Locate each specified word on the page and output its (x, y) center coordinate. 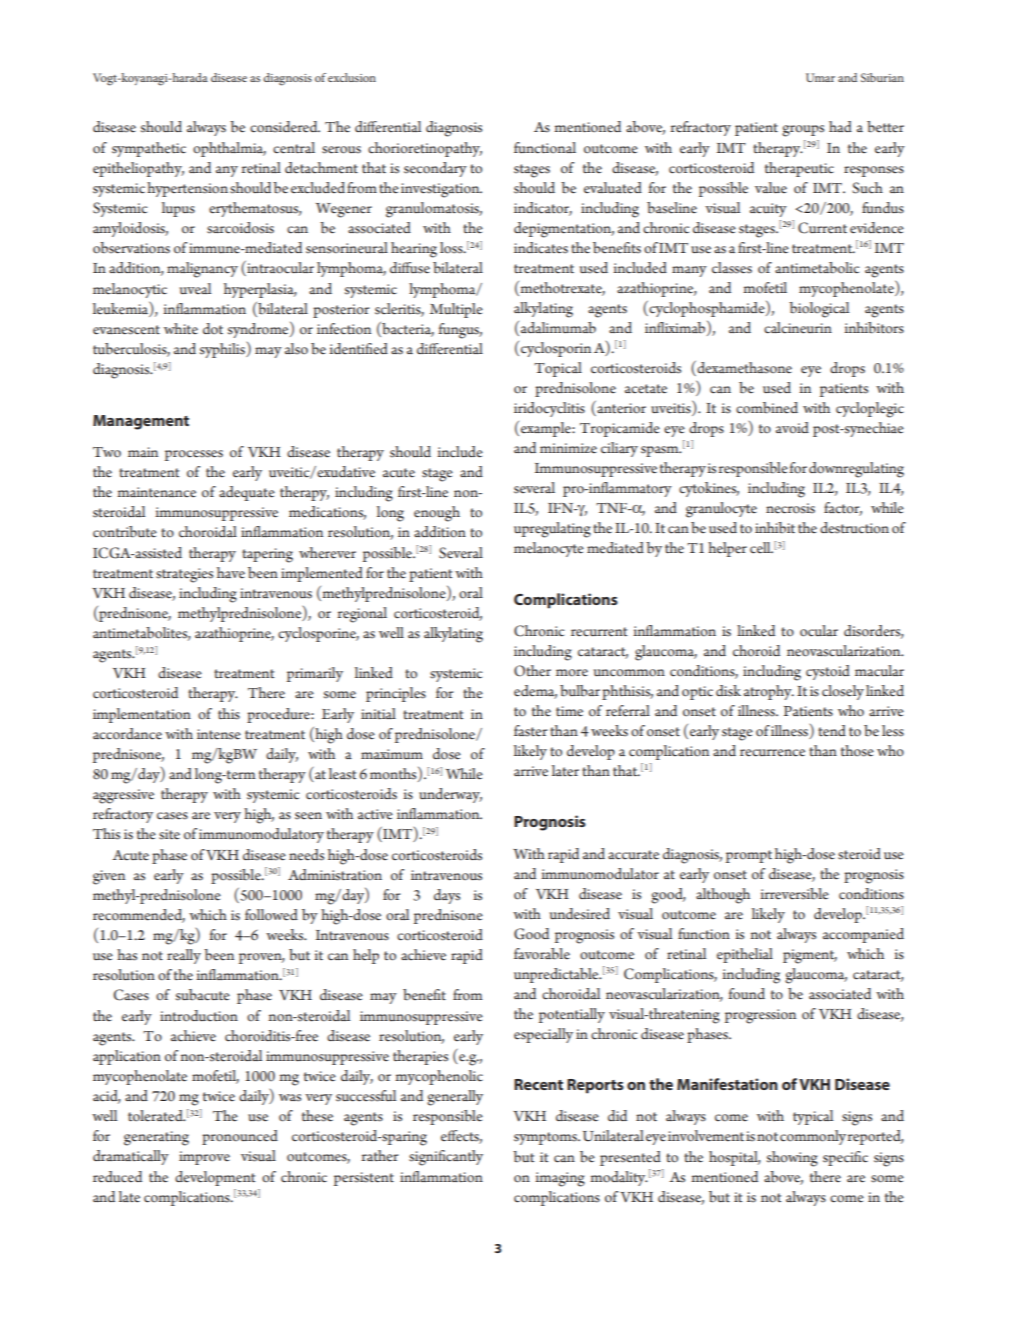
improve (204, 1158)
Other (532, 671)
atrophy (769, 692)
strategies (184, 575)
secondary (435, 169)
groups (803, 131)
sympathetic (149, 149)
